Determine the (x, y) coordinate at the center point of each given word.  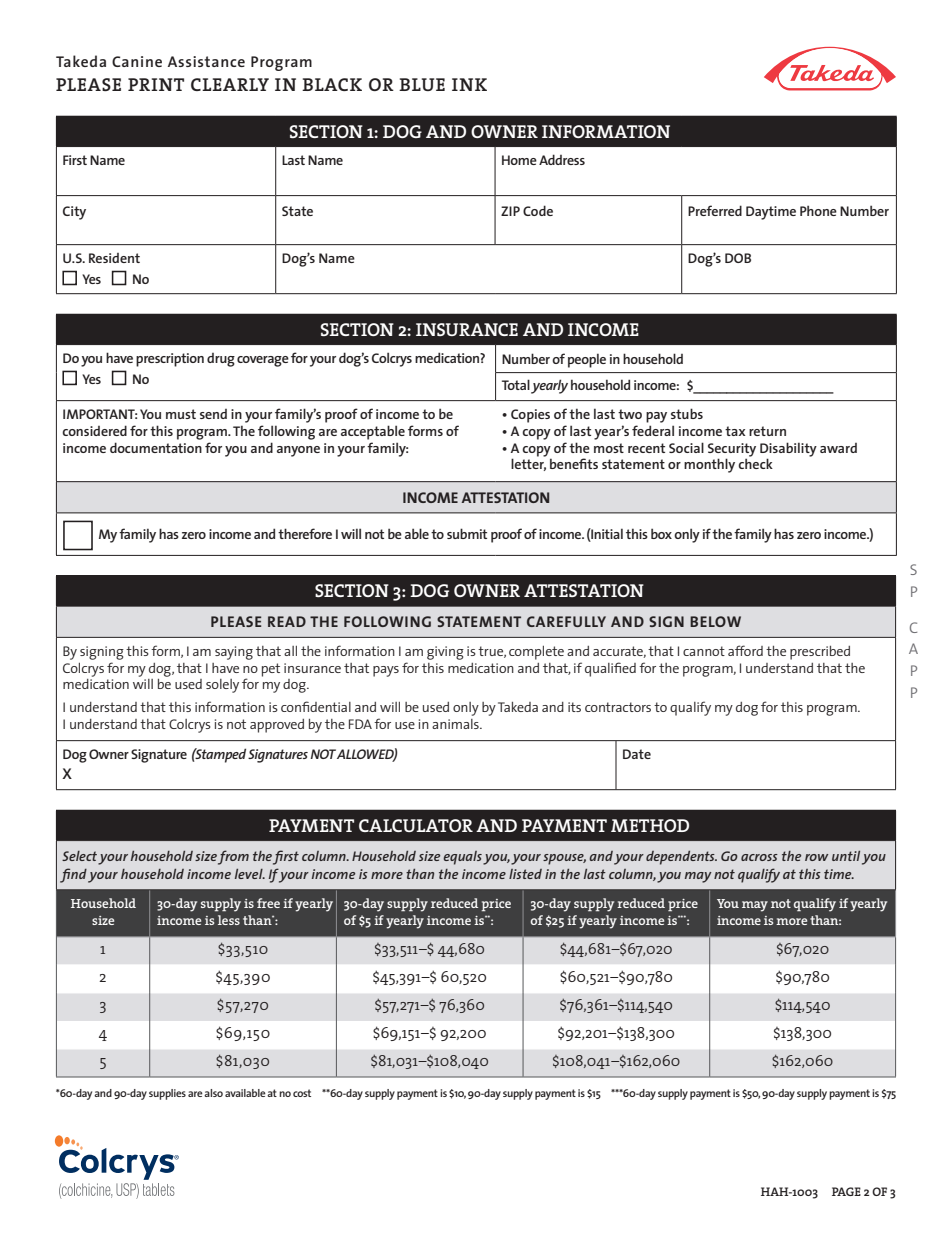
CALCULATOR (416, 825)
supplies (167, 1094)
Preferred (715, 210)
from (233, 857)
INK (469, 84)
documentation (156, 447)
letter (528, 464)
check (755, 463)
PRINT (156, 84)
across (759, 857)
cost (302, 1093)
